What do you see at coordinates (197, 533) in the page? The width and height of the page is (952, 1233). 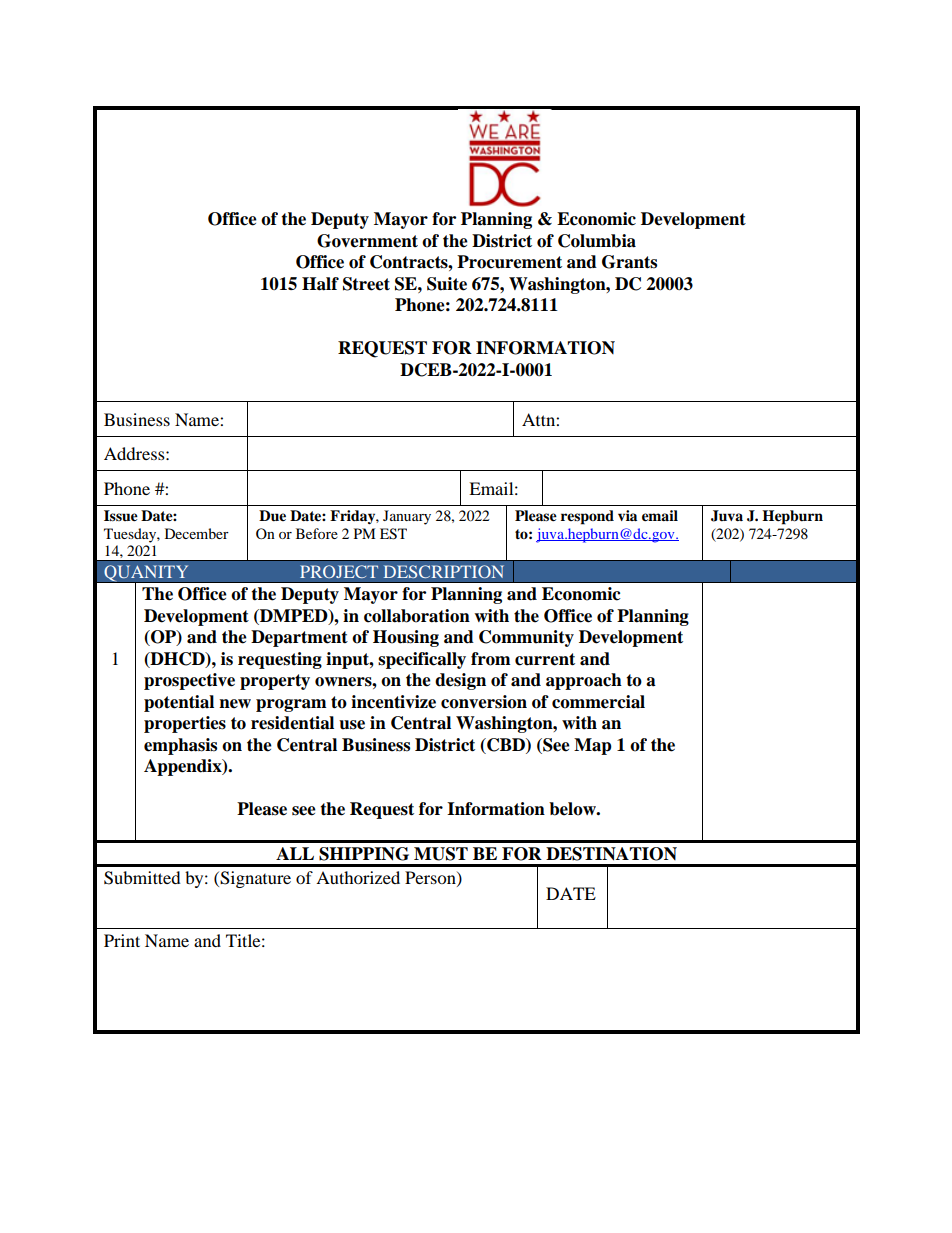 I see `December` at bounding box center [197, 533].
